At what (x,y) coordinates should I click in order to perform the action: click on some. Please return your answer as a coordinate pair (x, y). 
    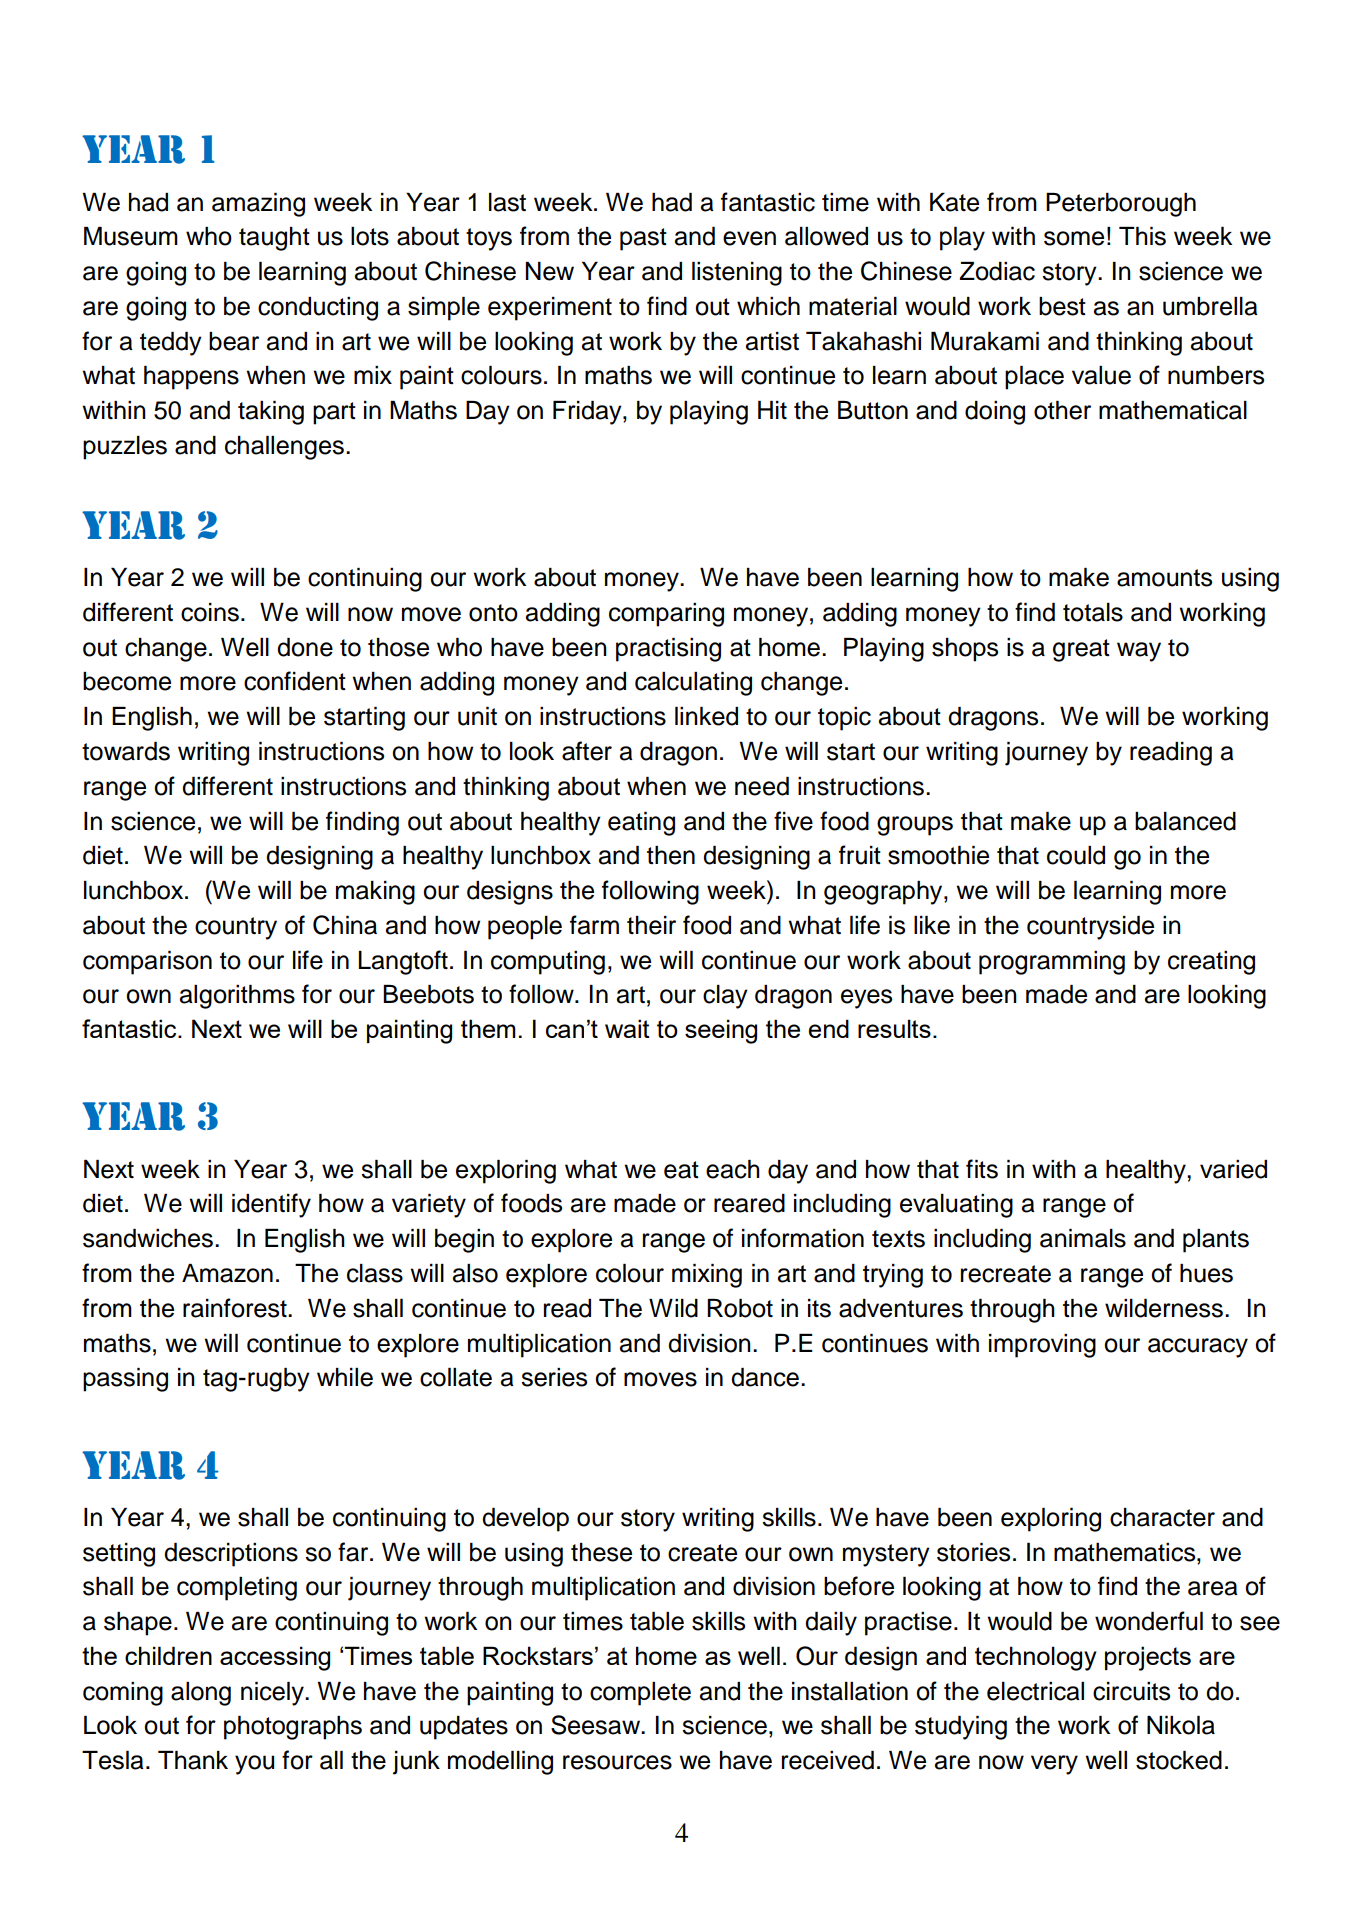
    Looking at the image, I should click on (1074, 238).
